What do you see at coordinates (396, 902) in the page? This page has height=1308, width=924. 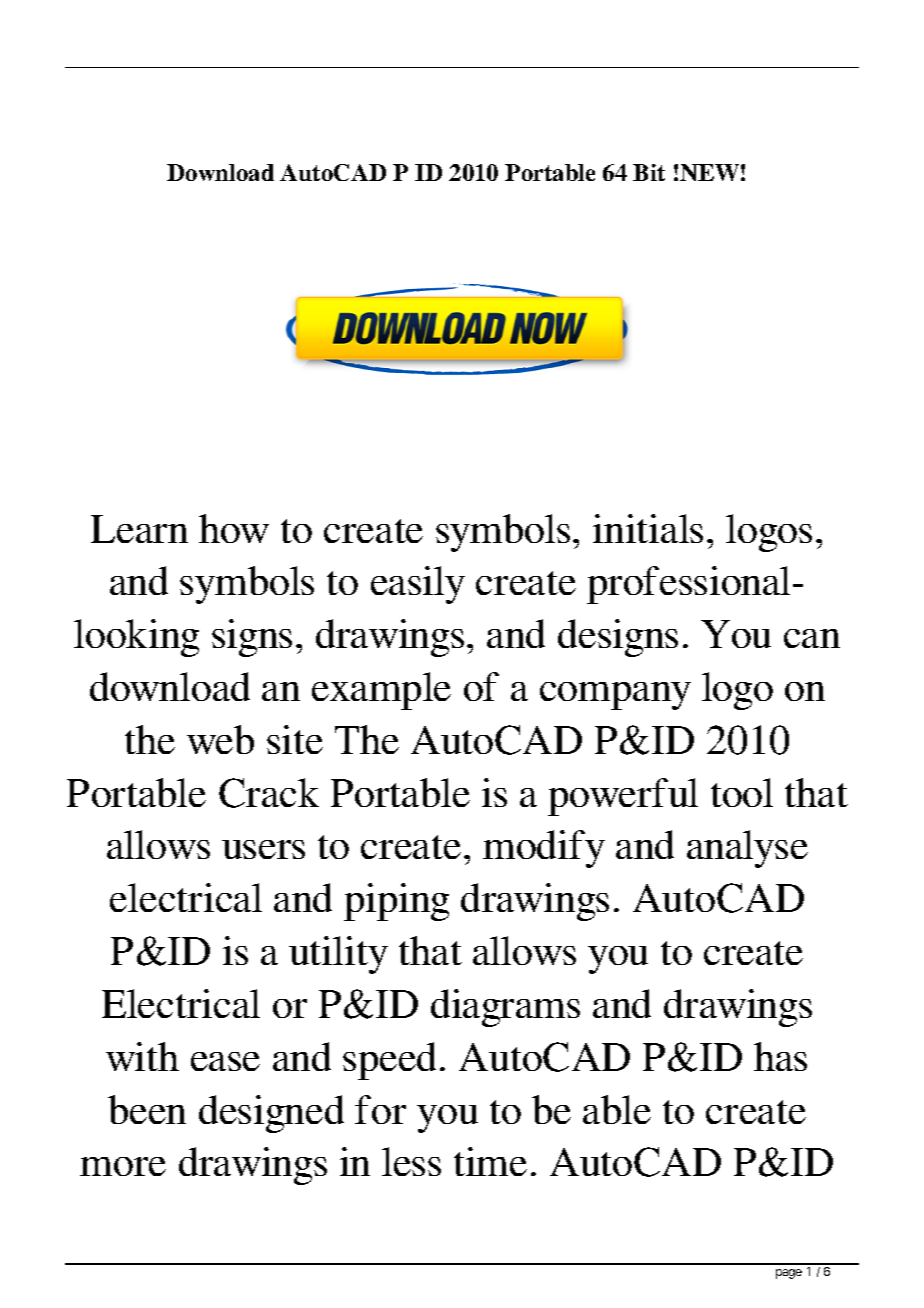 I see `piping` at bounding box center [396, 902].
